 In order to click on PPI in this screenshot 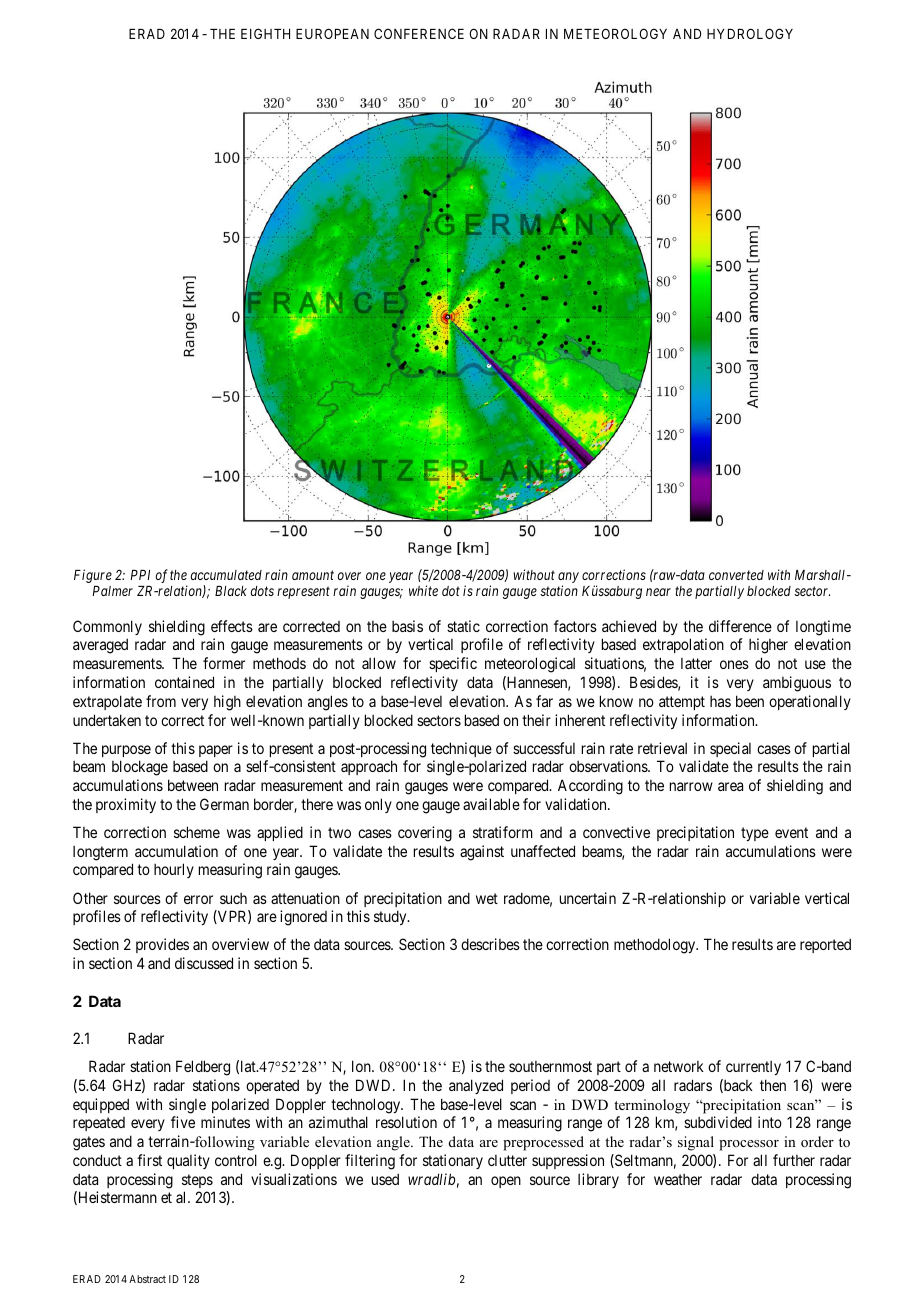, I will do `click(140, 575)`.
